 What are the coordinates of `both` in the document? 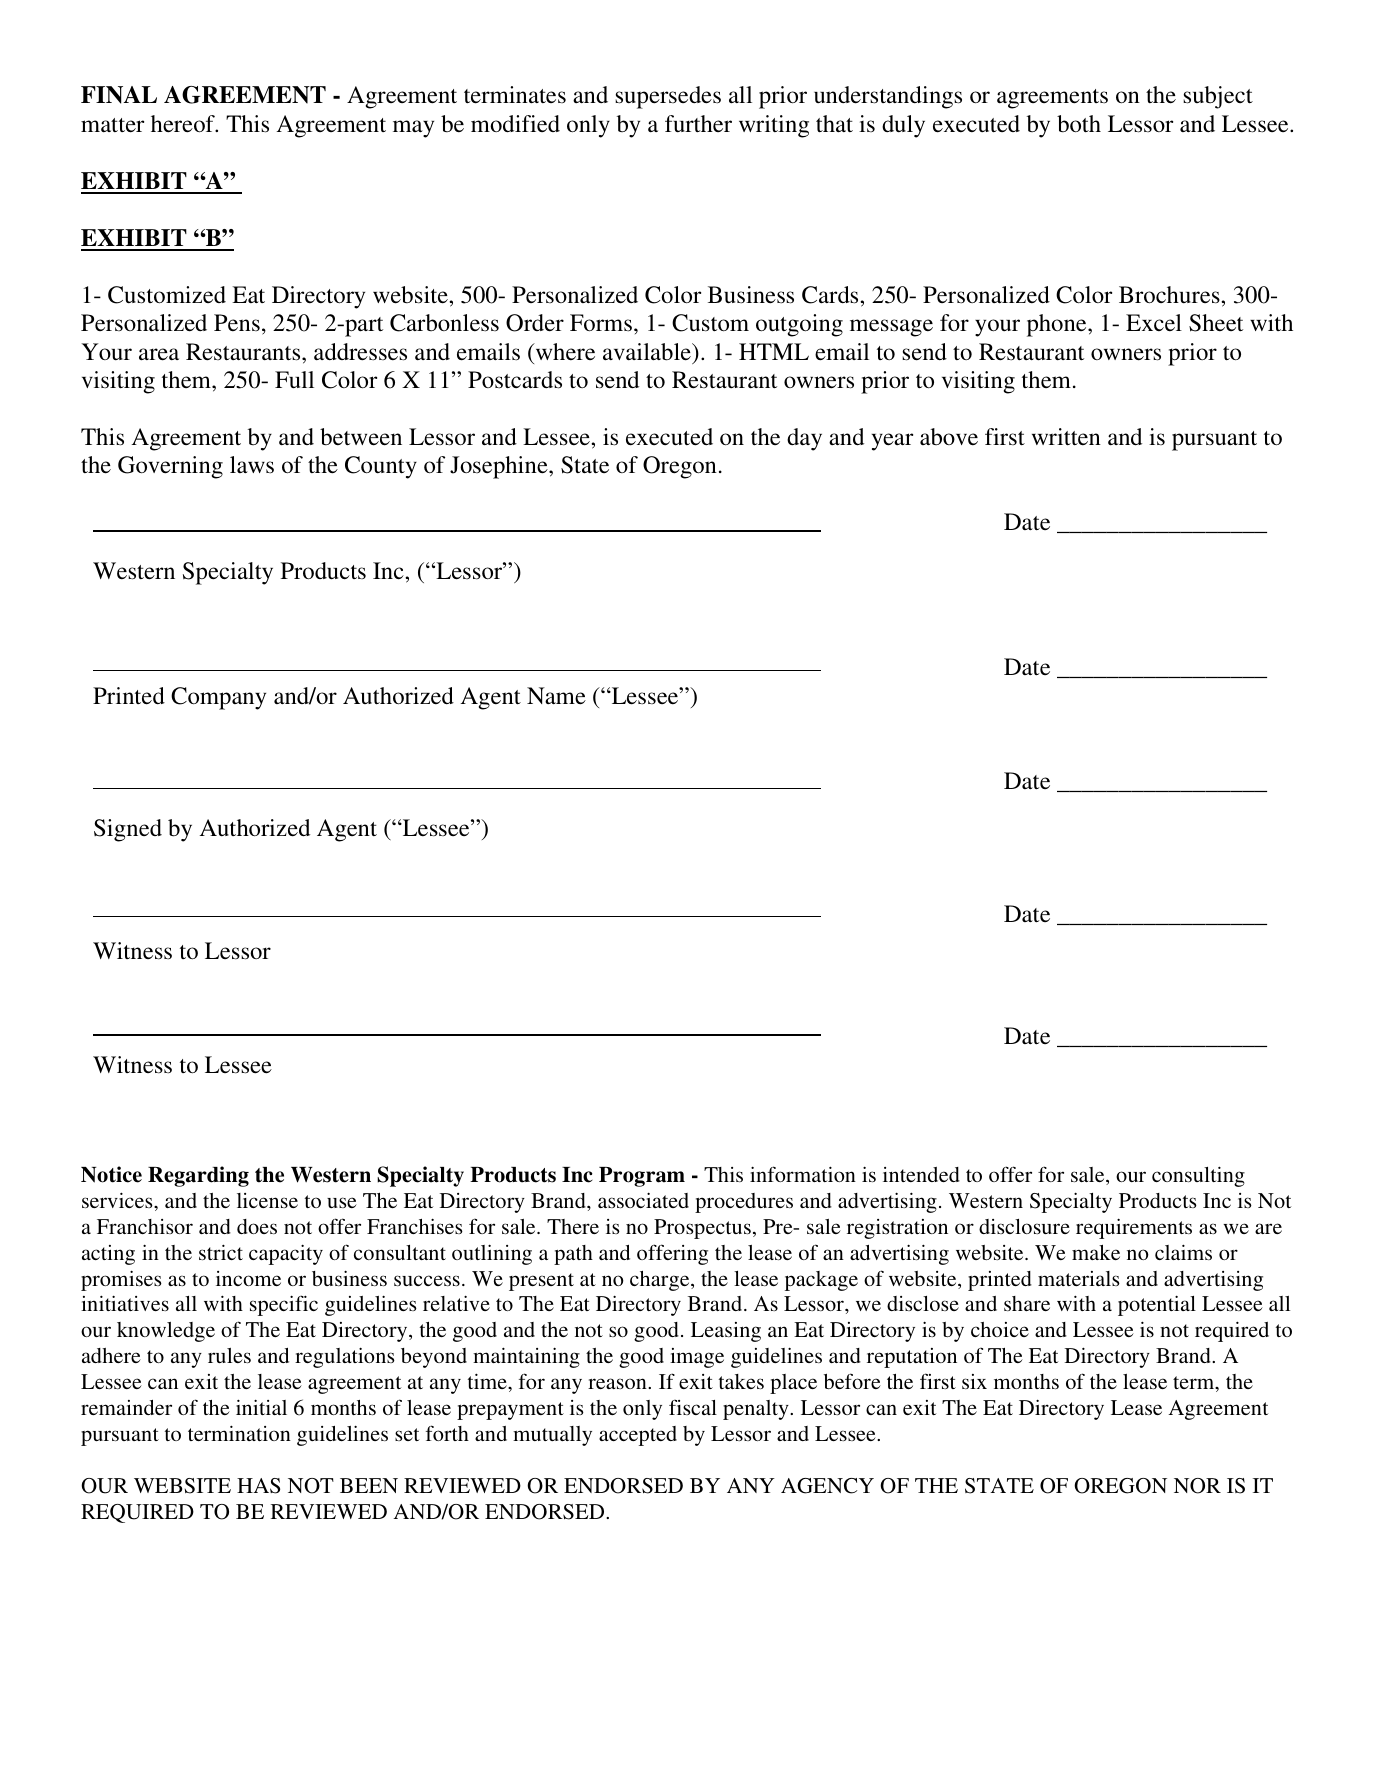 It's located at (1079, 124).
